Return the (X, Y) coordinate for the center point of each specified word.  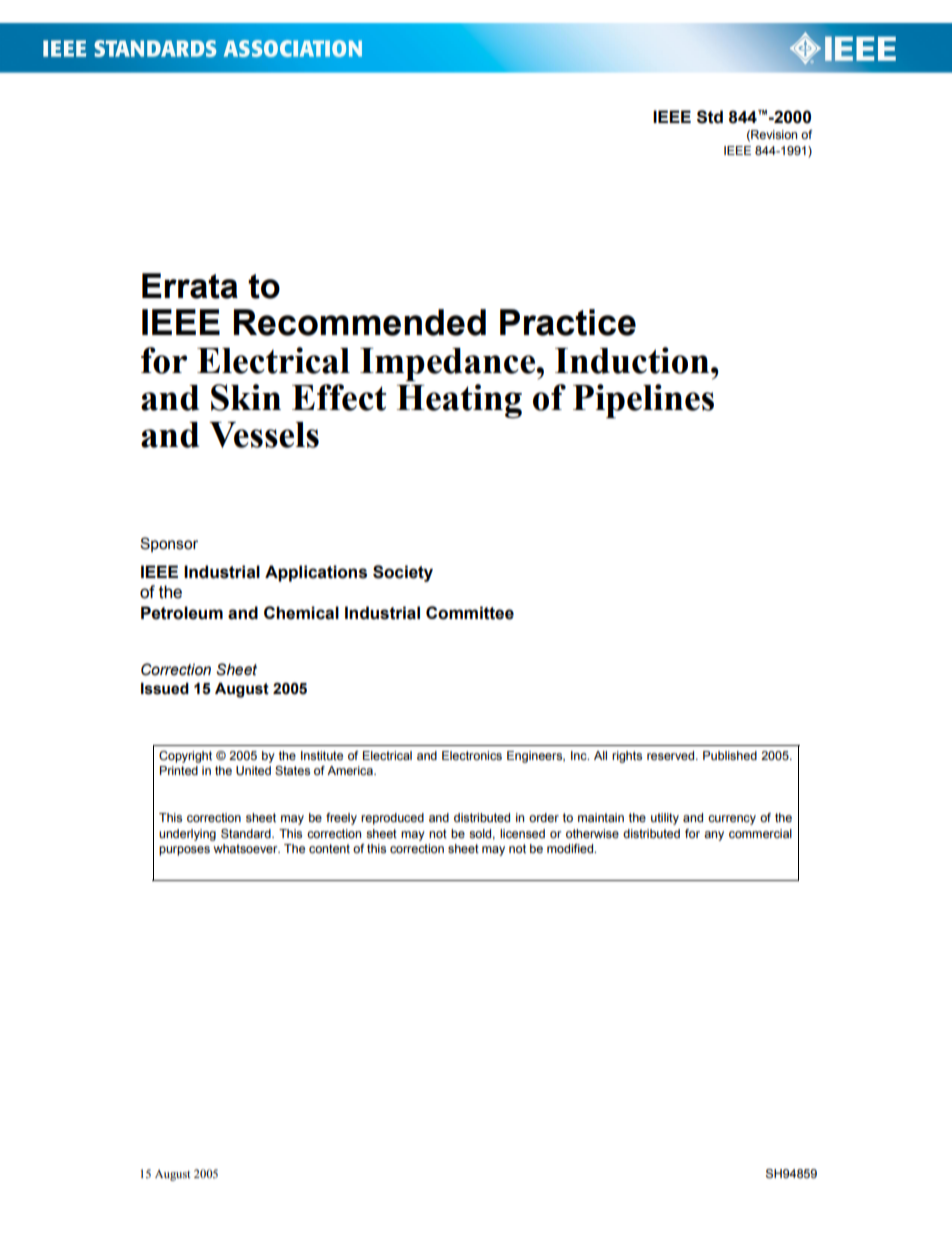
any (714, 836)
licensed (522, 833)
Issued (165, 689)
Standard (247, 833)
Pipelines (643, 401)
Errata (190, 286)
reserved (672, 755)
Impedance (448, 365)
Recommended (360, 322)
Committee (470, 613)
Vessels (264, 435)
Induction (632, 360)
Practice (568, 322)
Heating (459, 401)
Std (710, 117)
